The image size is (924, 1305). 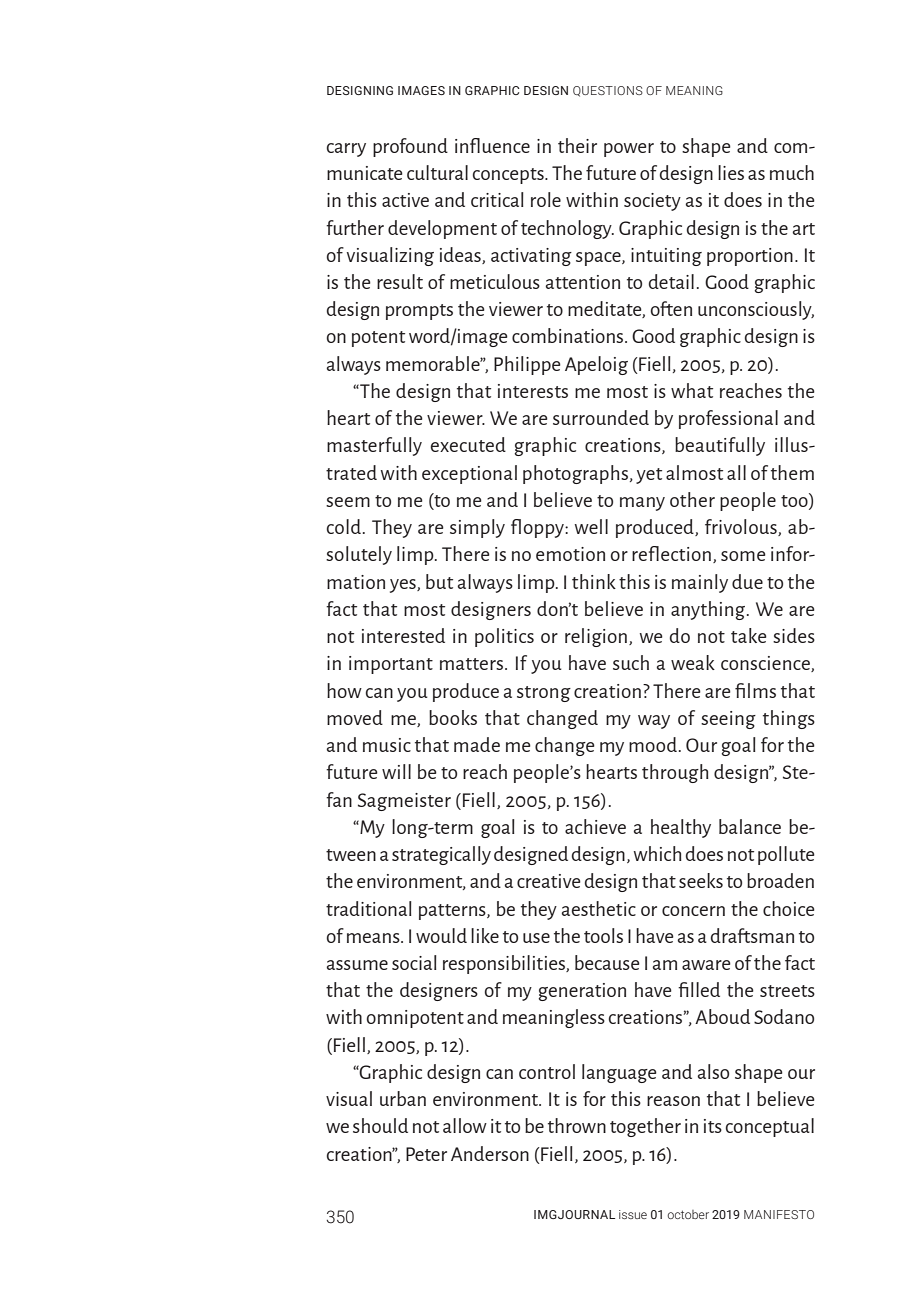 I want to click on Peter, so click(x=426, y=1154).
